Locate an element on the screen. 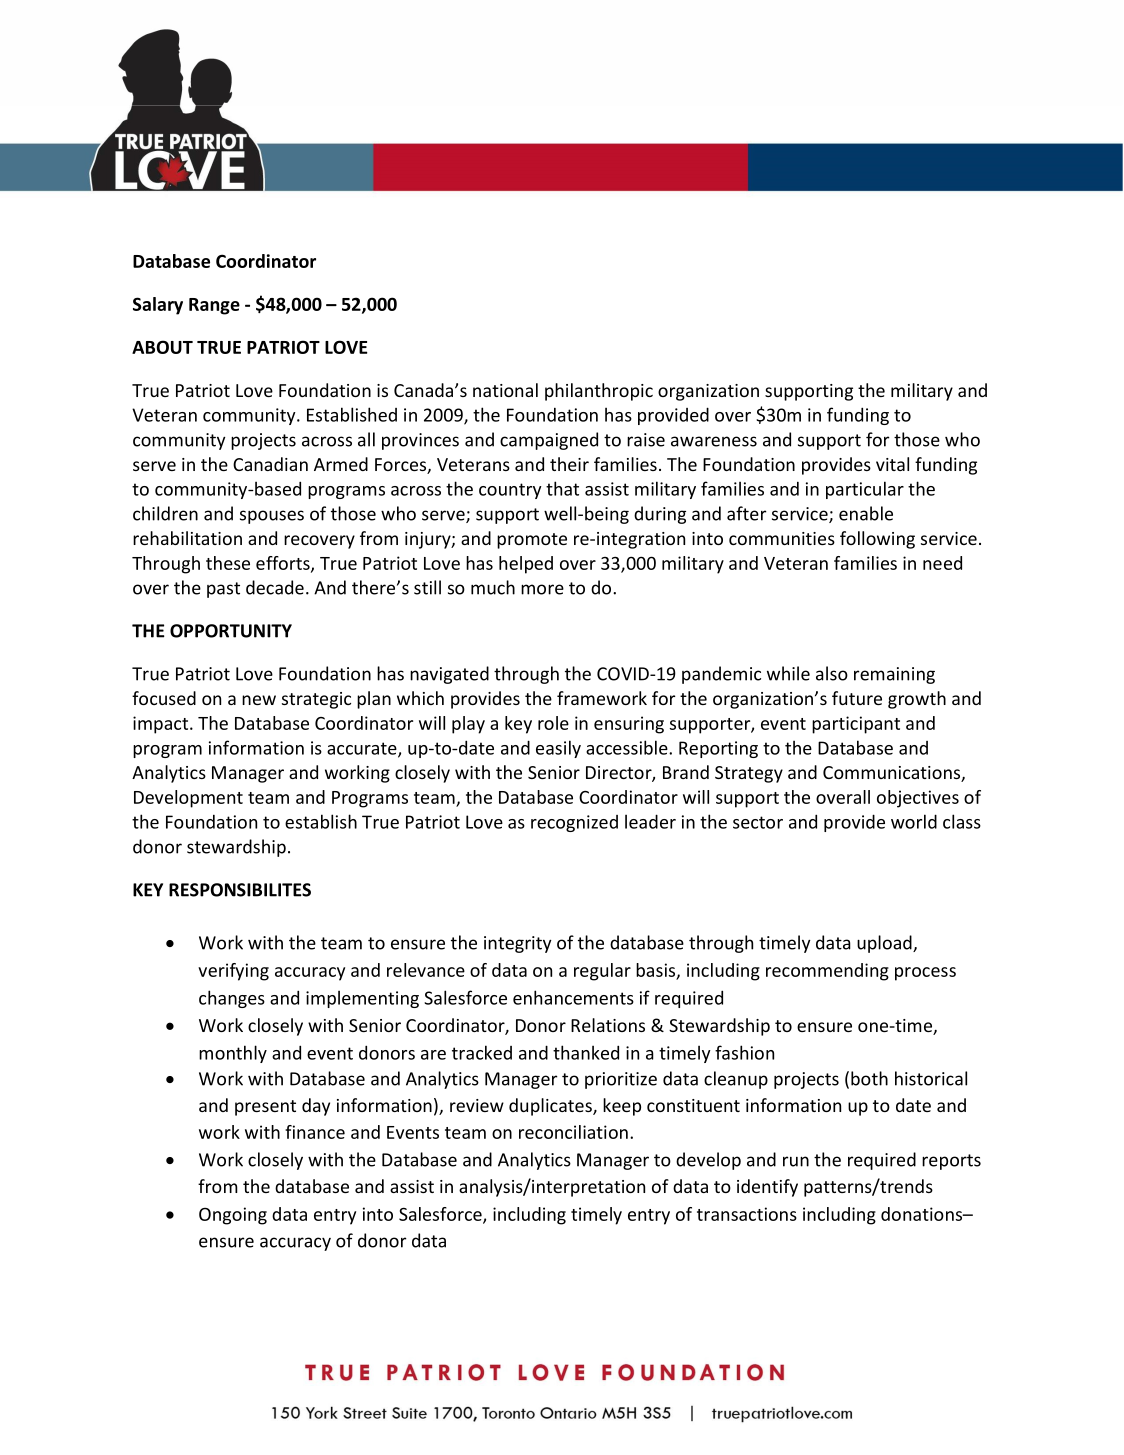 The height and width of the screenshot is (1455, 1124). Range is located at coordinates (214, 306).
